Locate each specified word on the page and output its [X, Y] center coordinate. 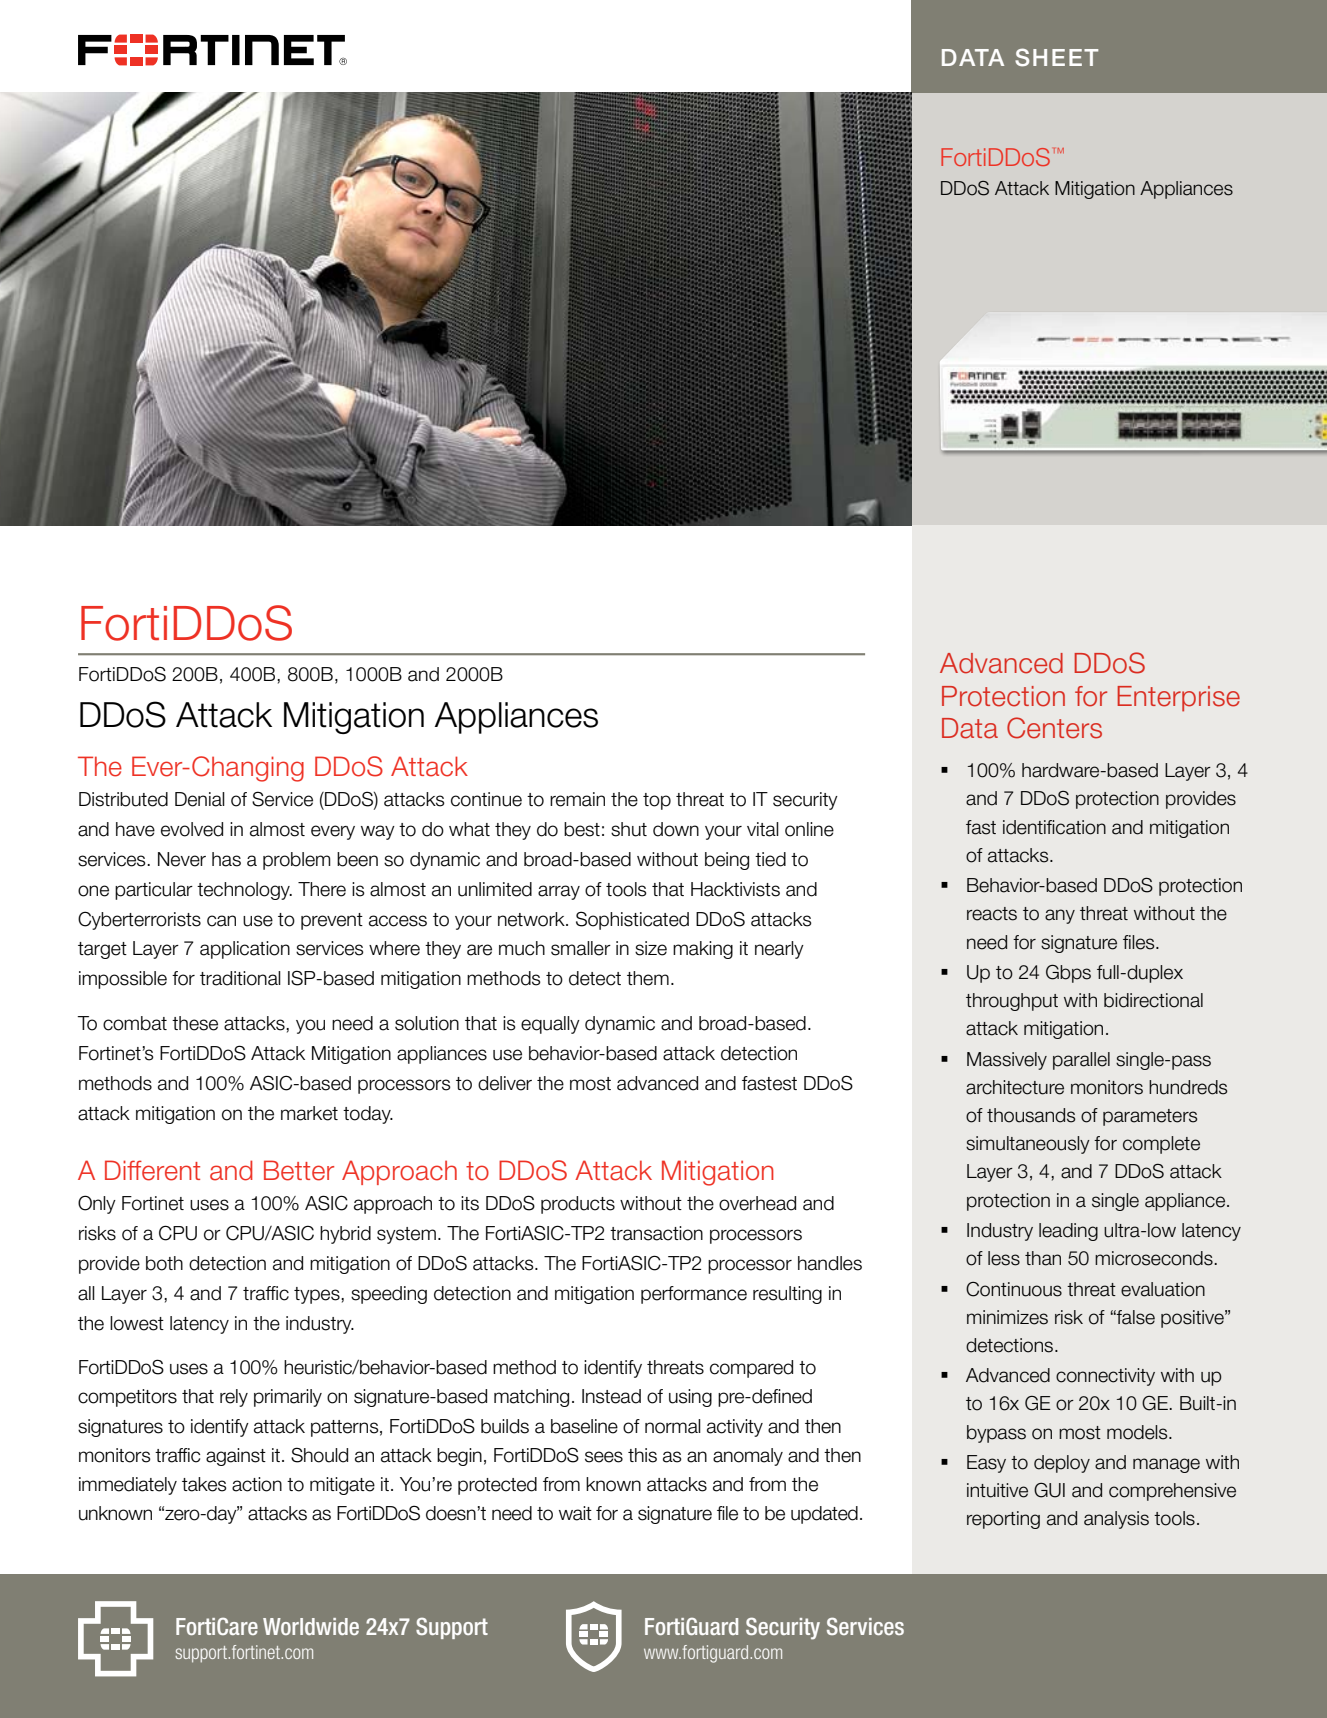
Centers [1054, 728]
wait [575, 1513]
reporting [1003, 1520]
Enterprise [1178, 699]
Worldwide [311, 1626]
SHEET [1056, 57]
